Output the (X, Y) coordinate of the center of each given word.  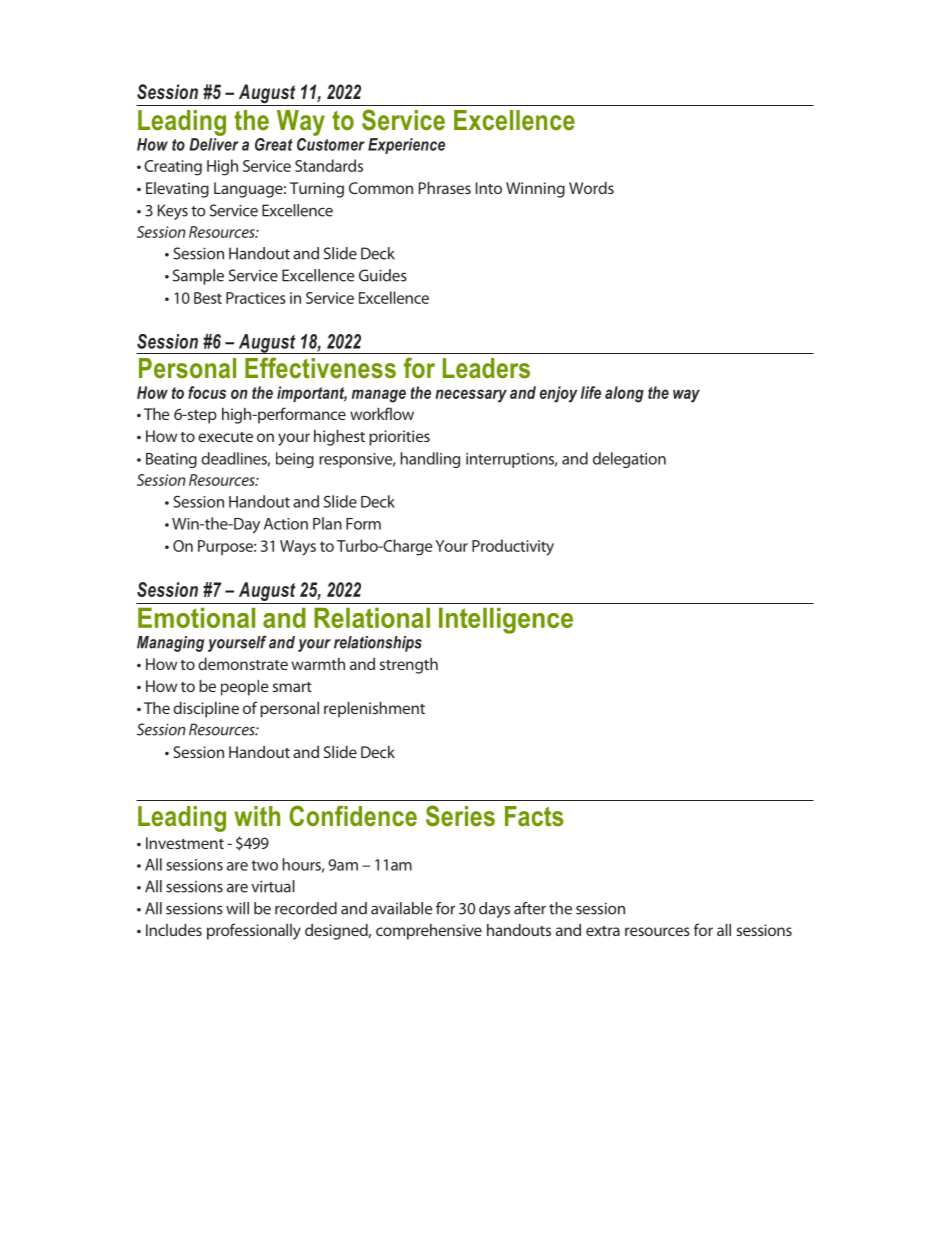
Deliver (214, 144)
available (401, 908)
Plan (327, 523)
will (237, 908)
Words (591, 188)
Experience (406, 146)
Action (286, 524)
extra (603, 931)
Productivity (513, 547)
